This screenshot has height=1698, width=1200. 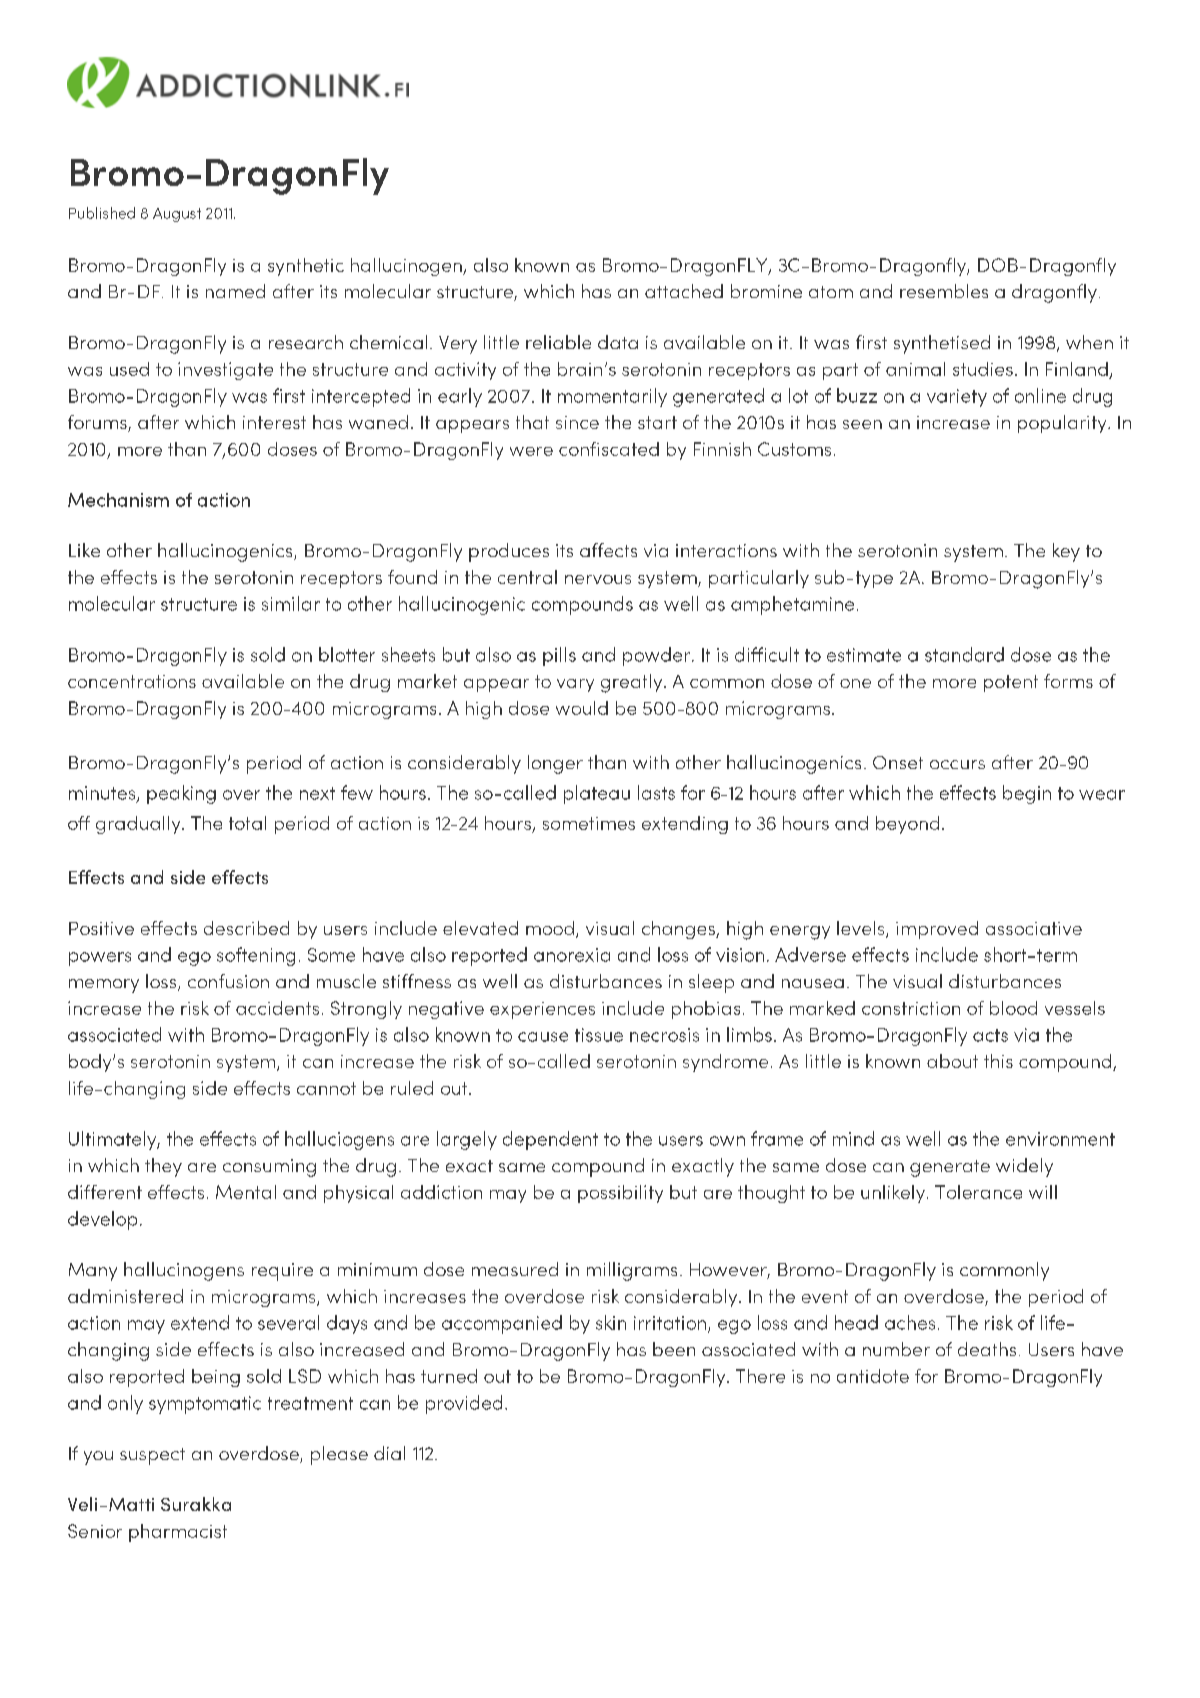 What do you see at coordinates (464, 1404) in the screenshot?
I see `provided` at bounding box center [464, 1404].
